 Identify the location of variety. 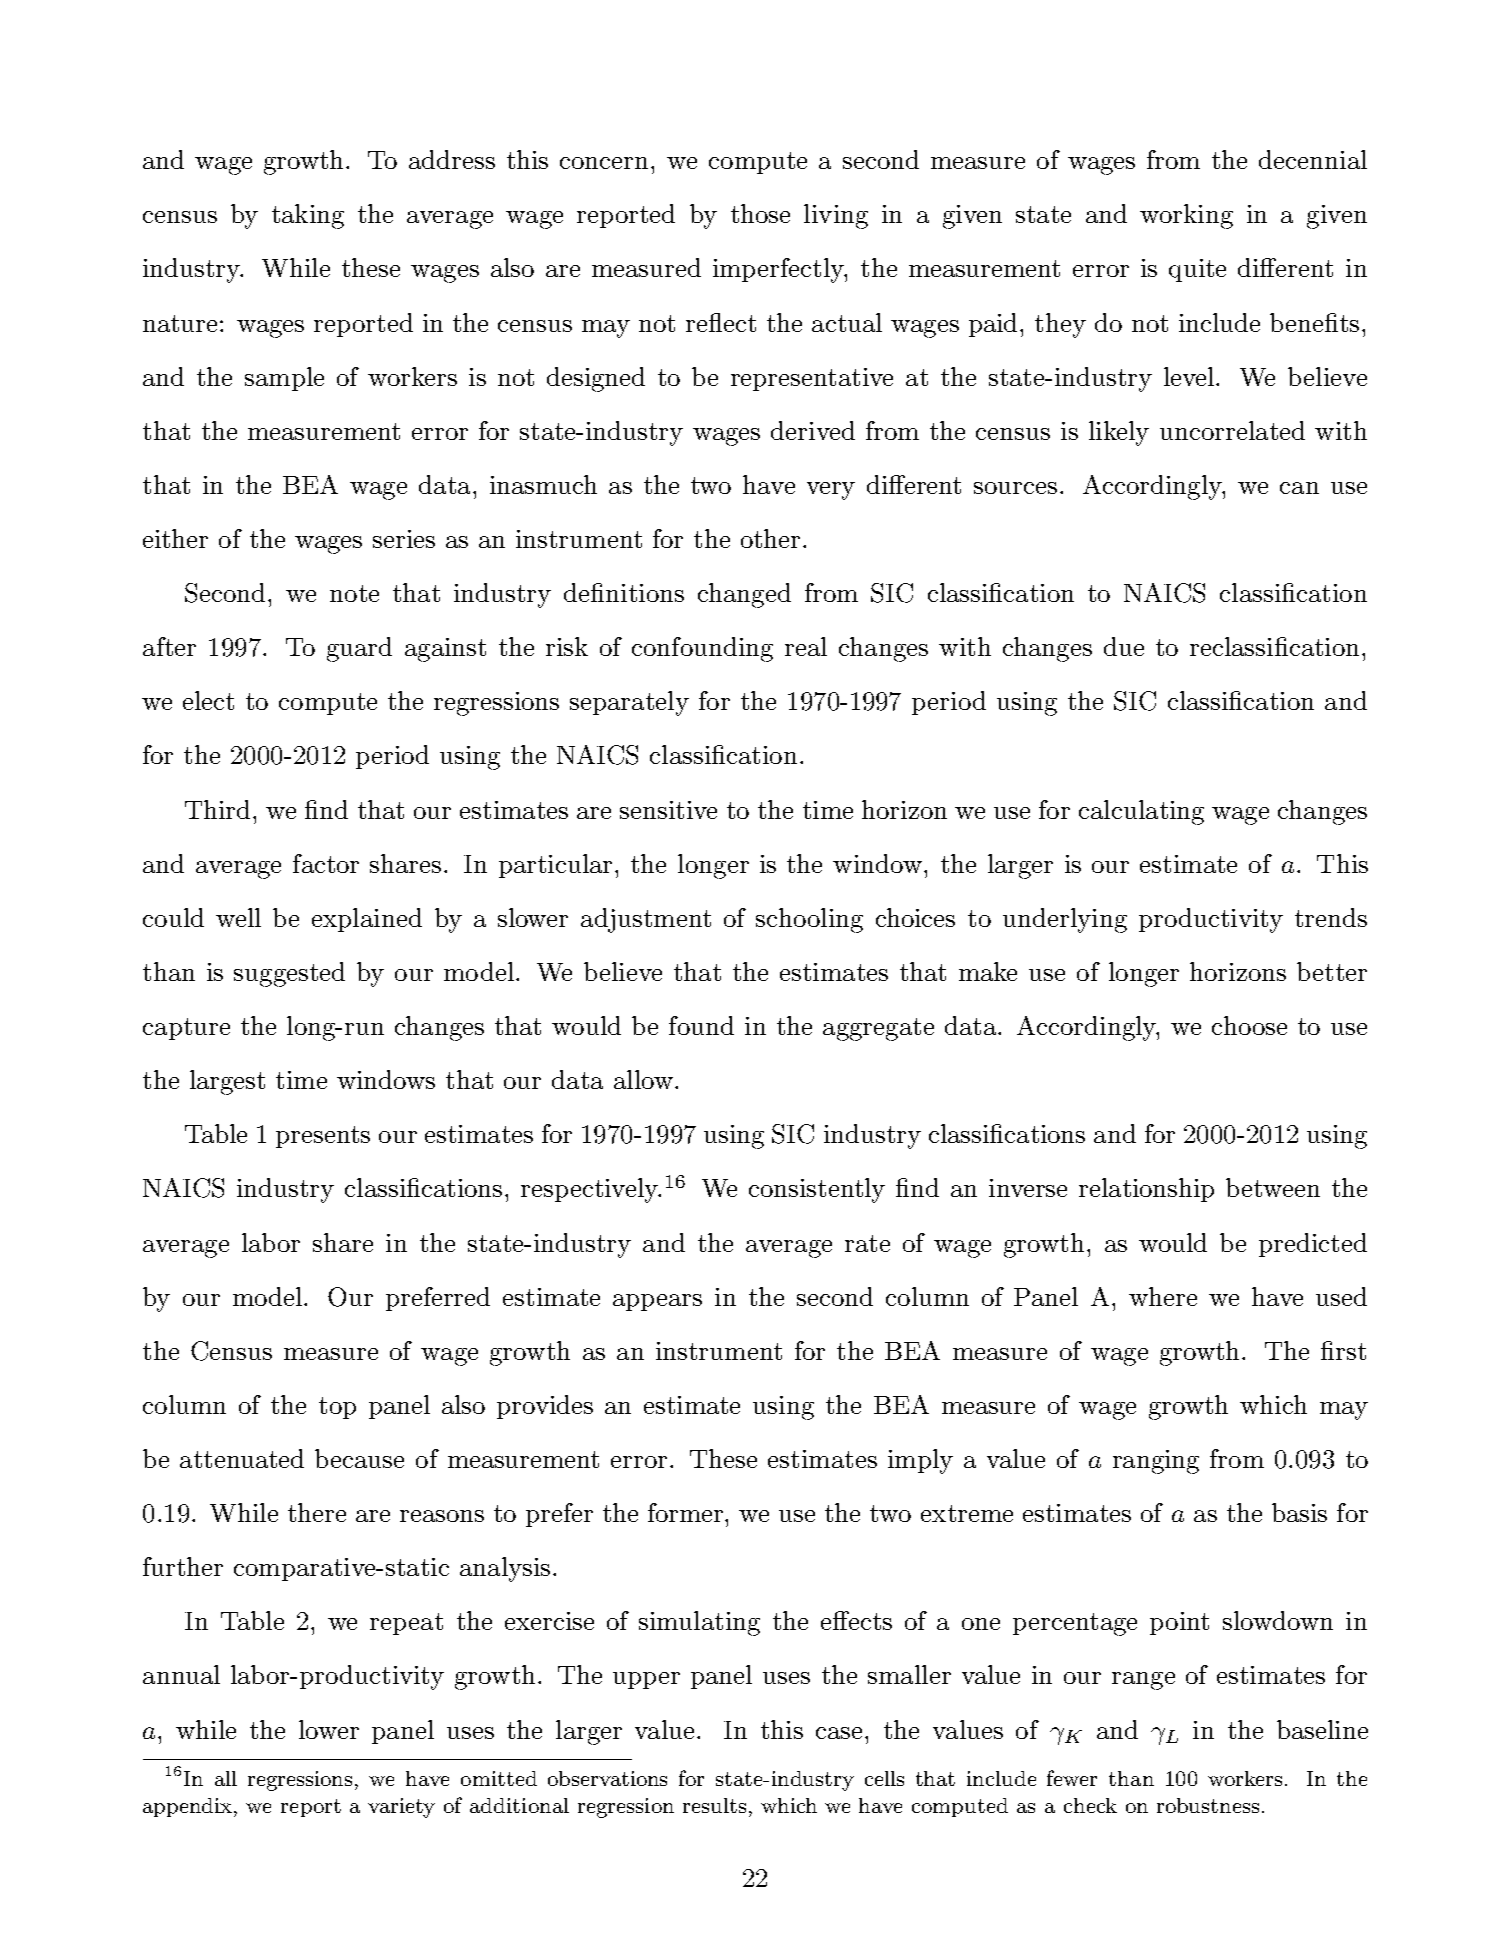
(401, 1808).
